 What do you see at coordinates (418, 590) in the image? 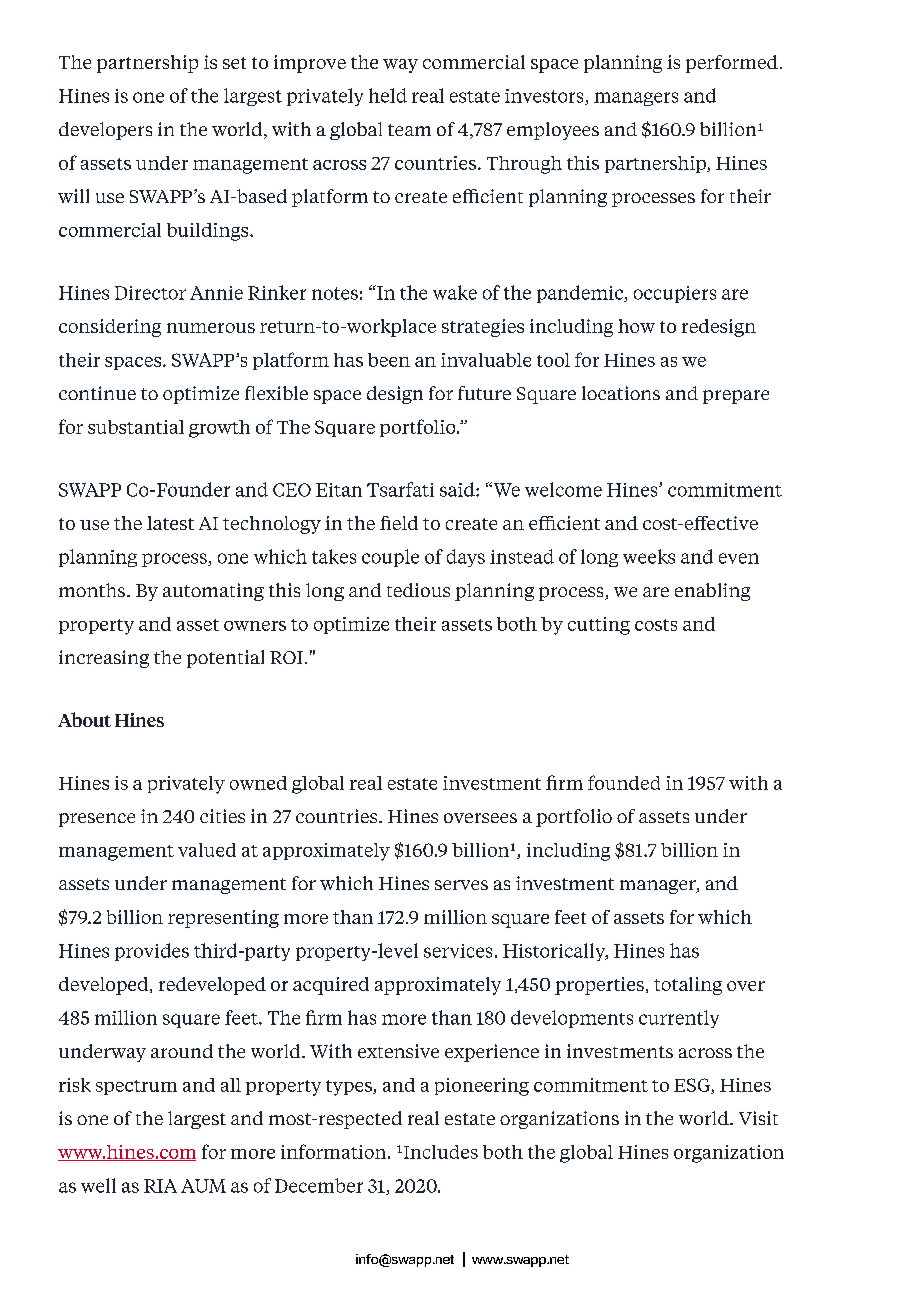
I see `tedious` at bounding box center [418, 590].
